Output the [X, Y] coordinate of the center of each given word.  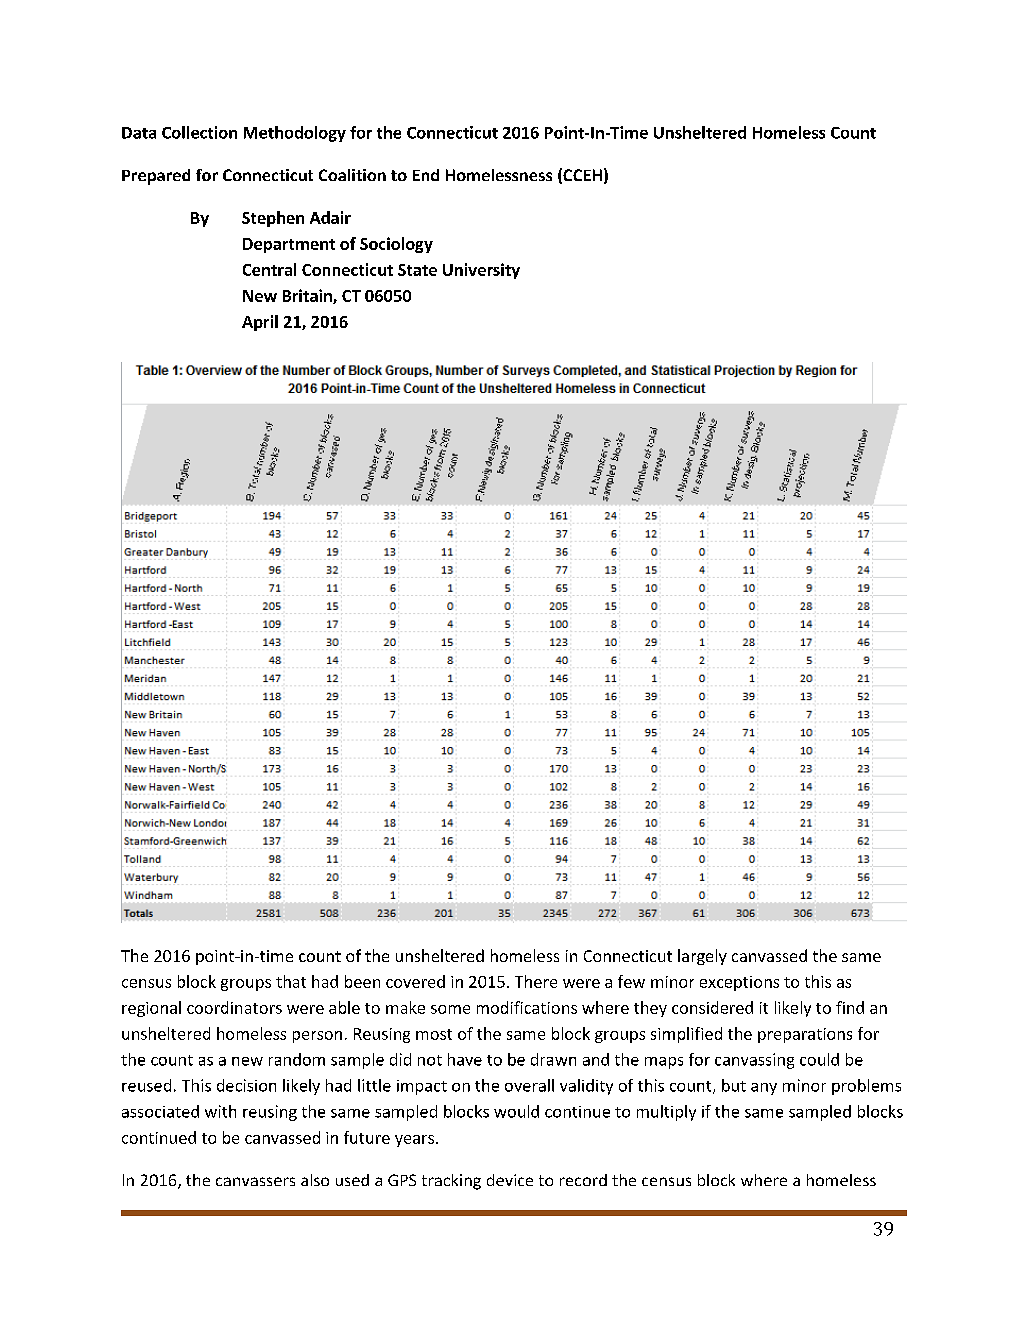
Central [269, 269]
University [481, 271]
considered [712, 1007]
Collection [199, 132]
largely [702, 957]
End [426, 175]
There [536, 981]
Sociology [396, 245]
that [291, 981]
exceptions [739, 983]
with [220, 1111]
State [417, 270]
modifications [527, 1007]
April [260, 323]
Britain [308, 296]
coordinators [234, 1007]
